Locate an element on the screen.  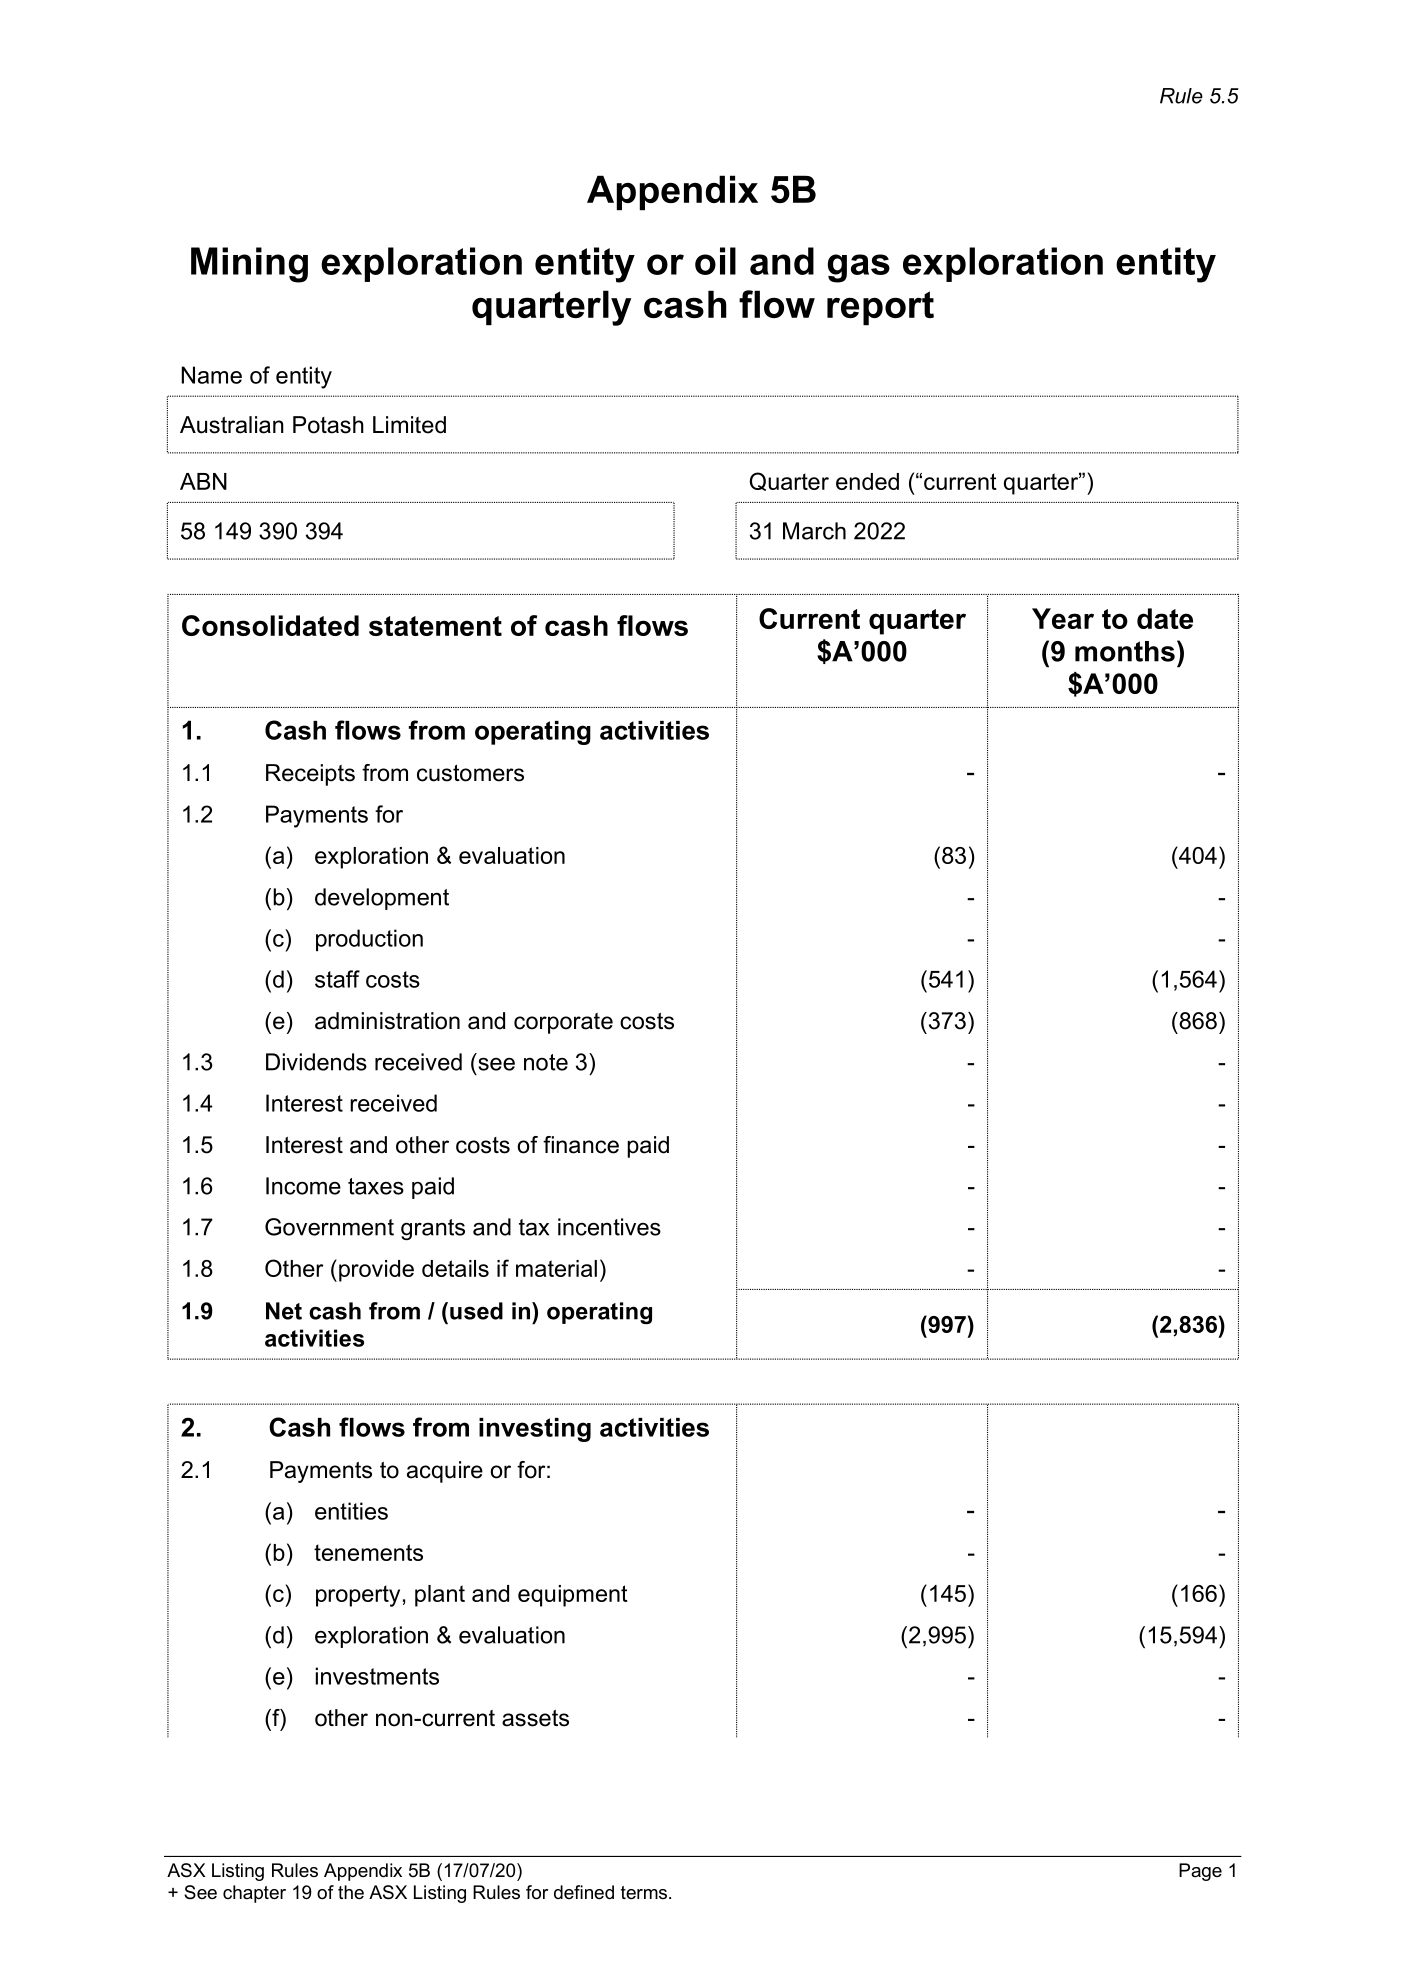
oil is located at coordinates (715, 261).
